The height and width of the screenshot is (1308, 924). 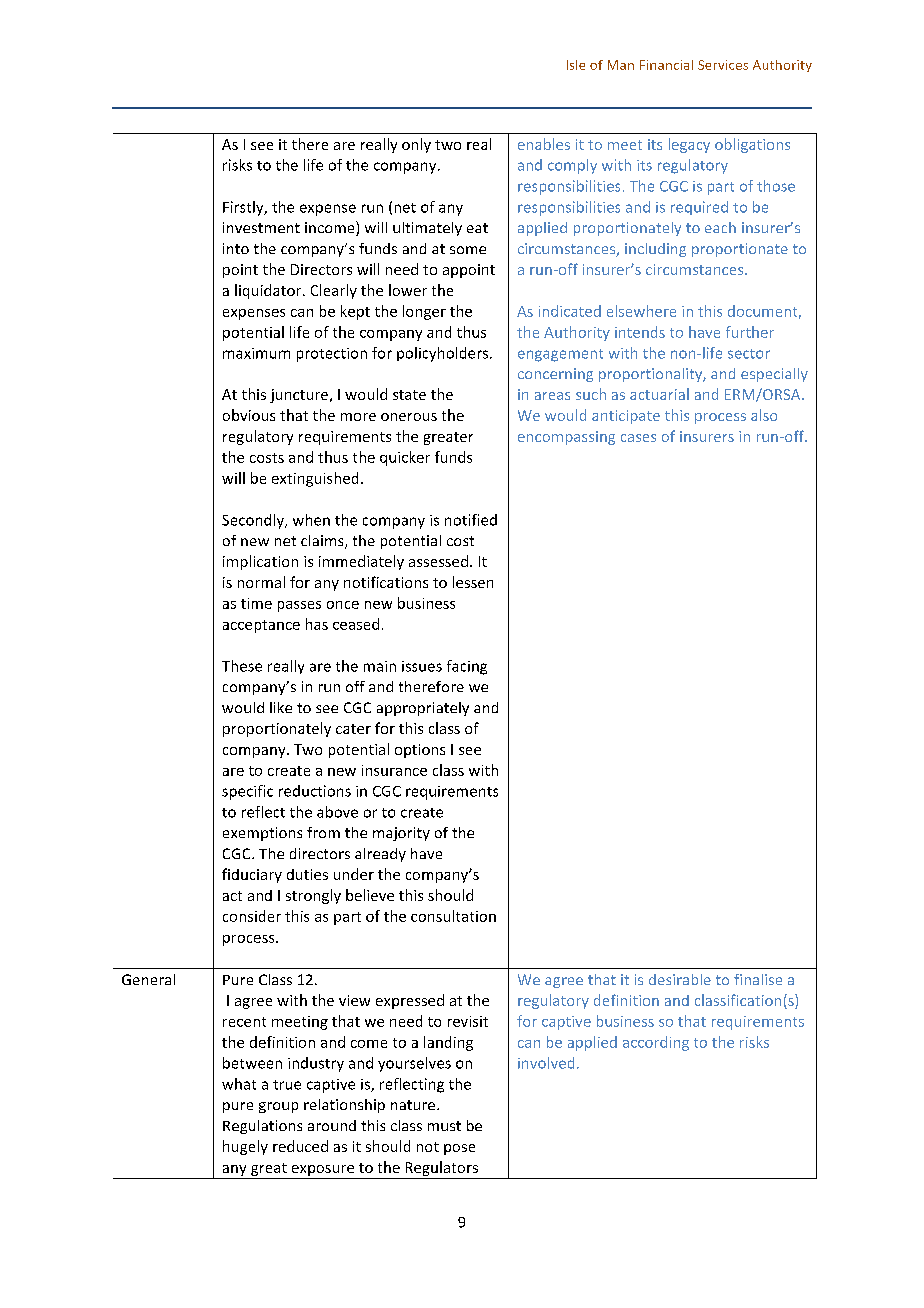 I want to click on lessen, so click(x=473, y=582).
